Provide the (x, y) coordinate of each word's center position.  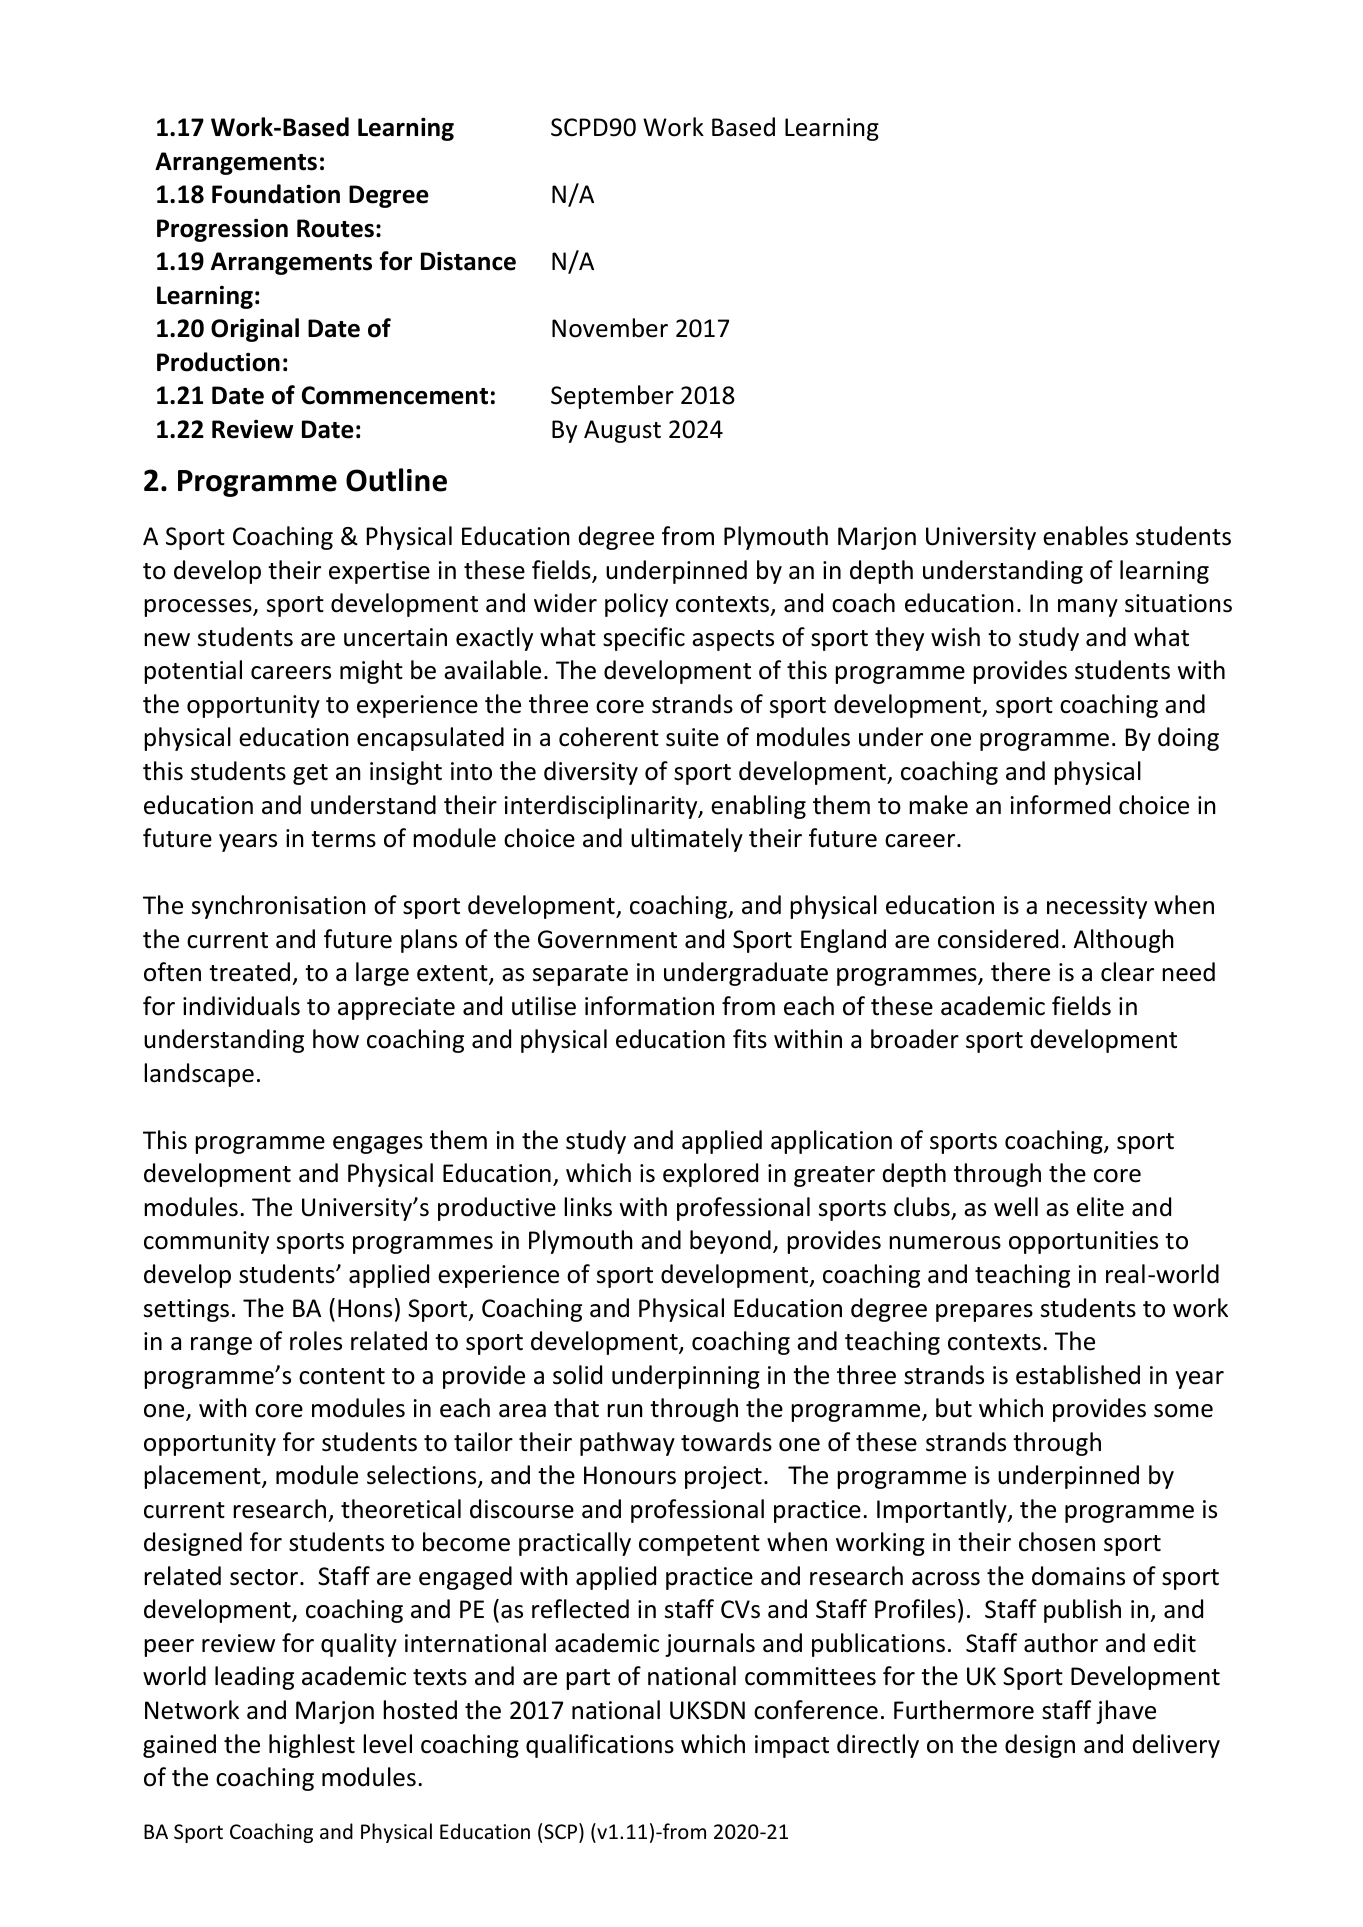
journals (710, 1645)
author (1061, 1643)
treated (249, 972)
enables (1085, 536)
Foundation (276, 194)
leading (254, 1678)
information (649, 1006)
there (1020, 972)
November (610, 328)
